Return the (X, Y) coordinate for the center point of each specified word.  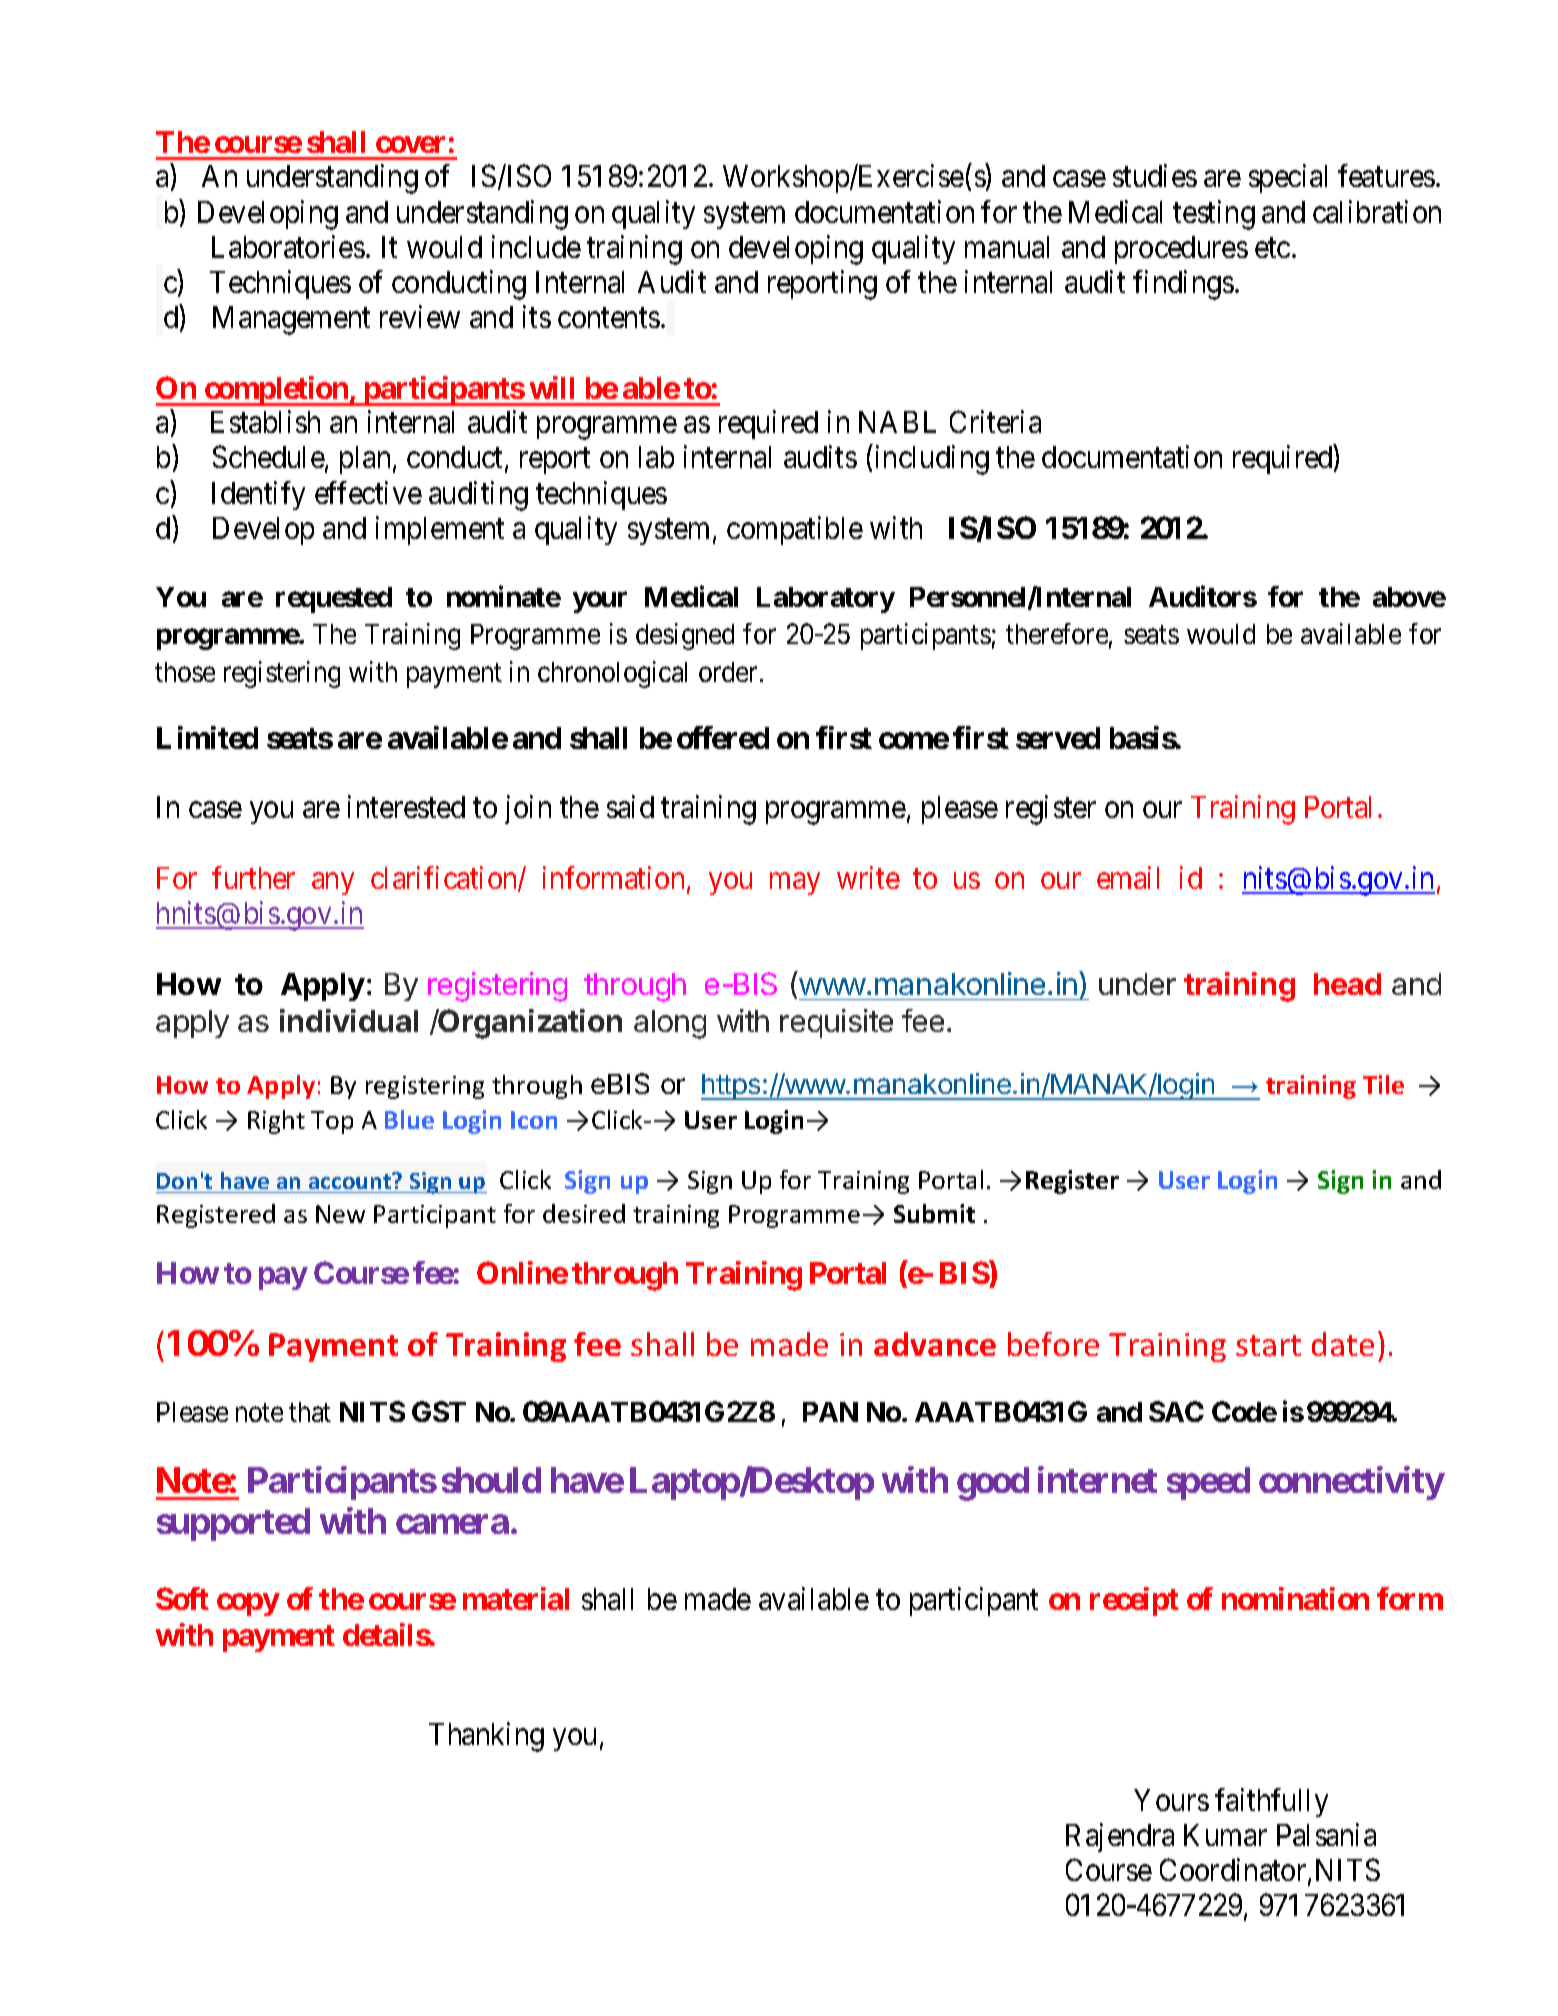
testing (1214, 215)
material (516, 1598)
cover (410, 144)
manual (1007, 247)
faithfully (1271, 1802)
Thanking (486, 1737)
